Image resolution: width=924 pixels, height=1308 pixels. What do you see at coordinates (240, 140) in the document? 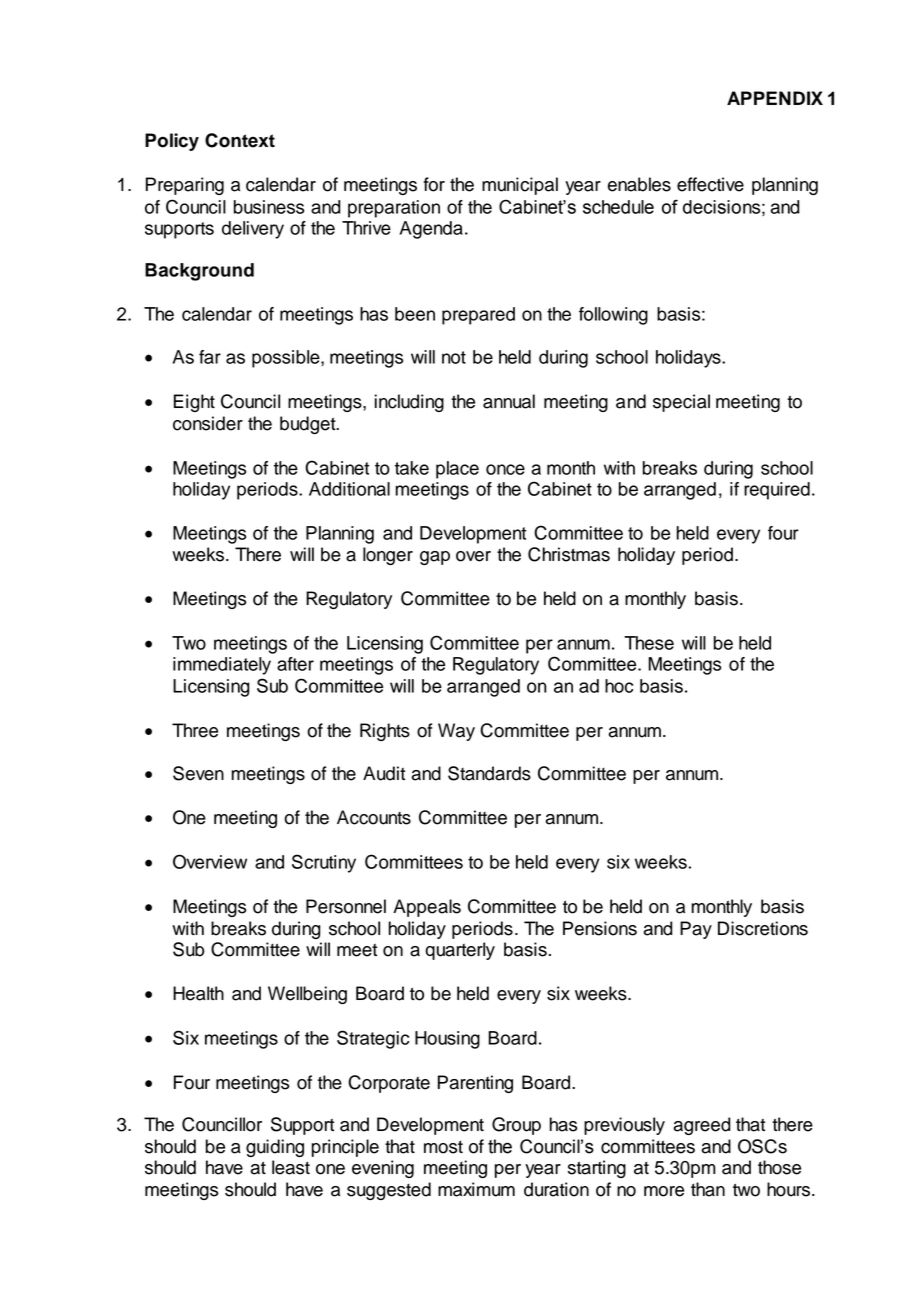
I see `Context` at bounding box center [240, 140].
